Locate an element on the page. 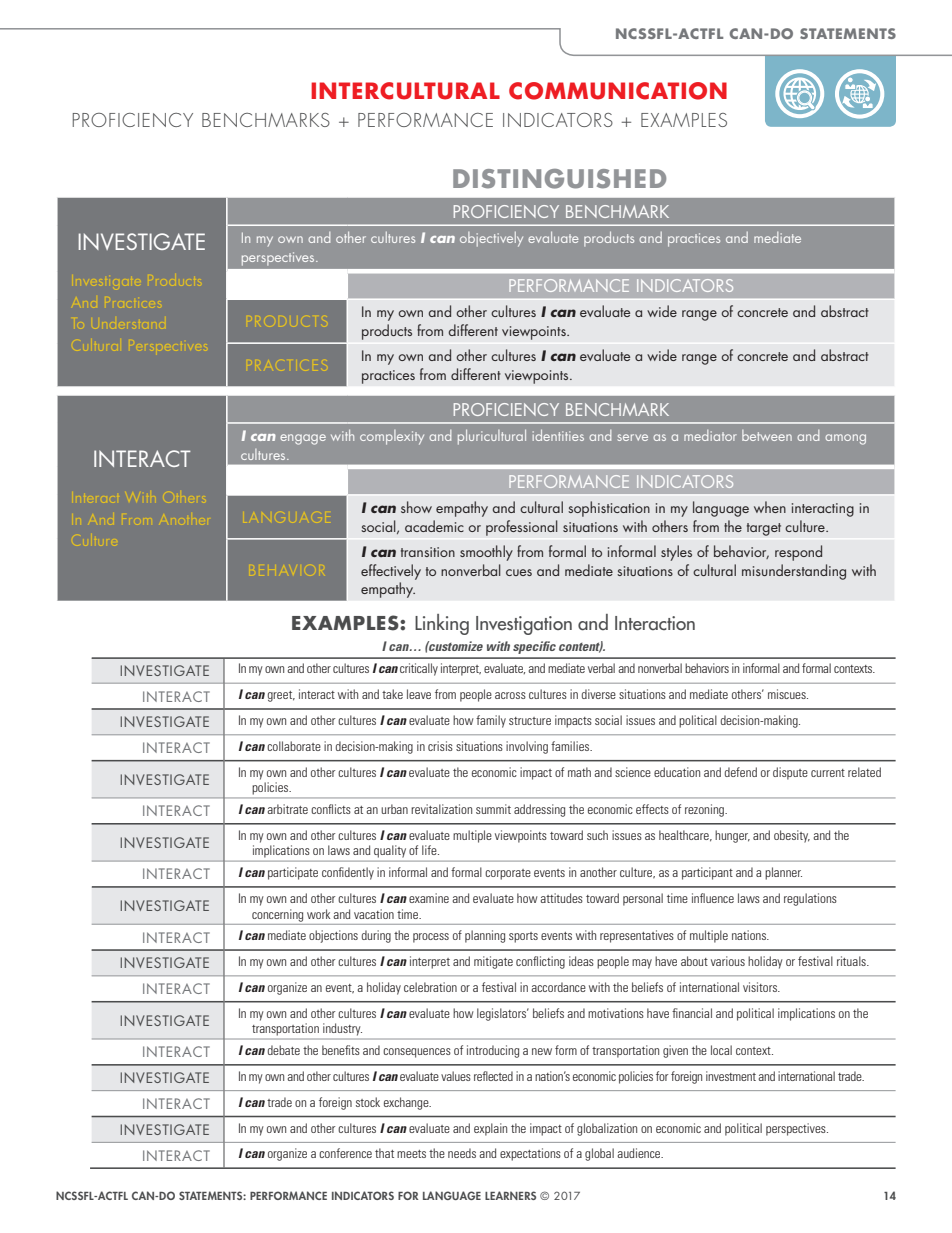  DISTINGUISHED is located at coordinates (559, 179).
